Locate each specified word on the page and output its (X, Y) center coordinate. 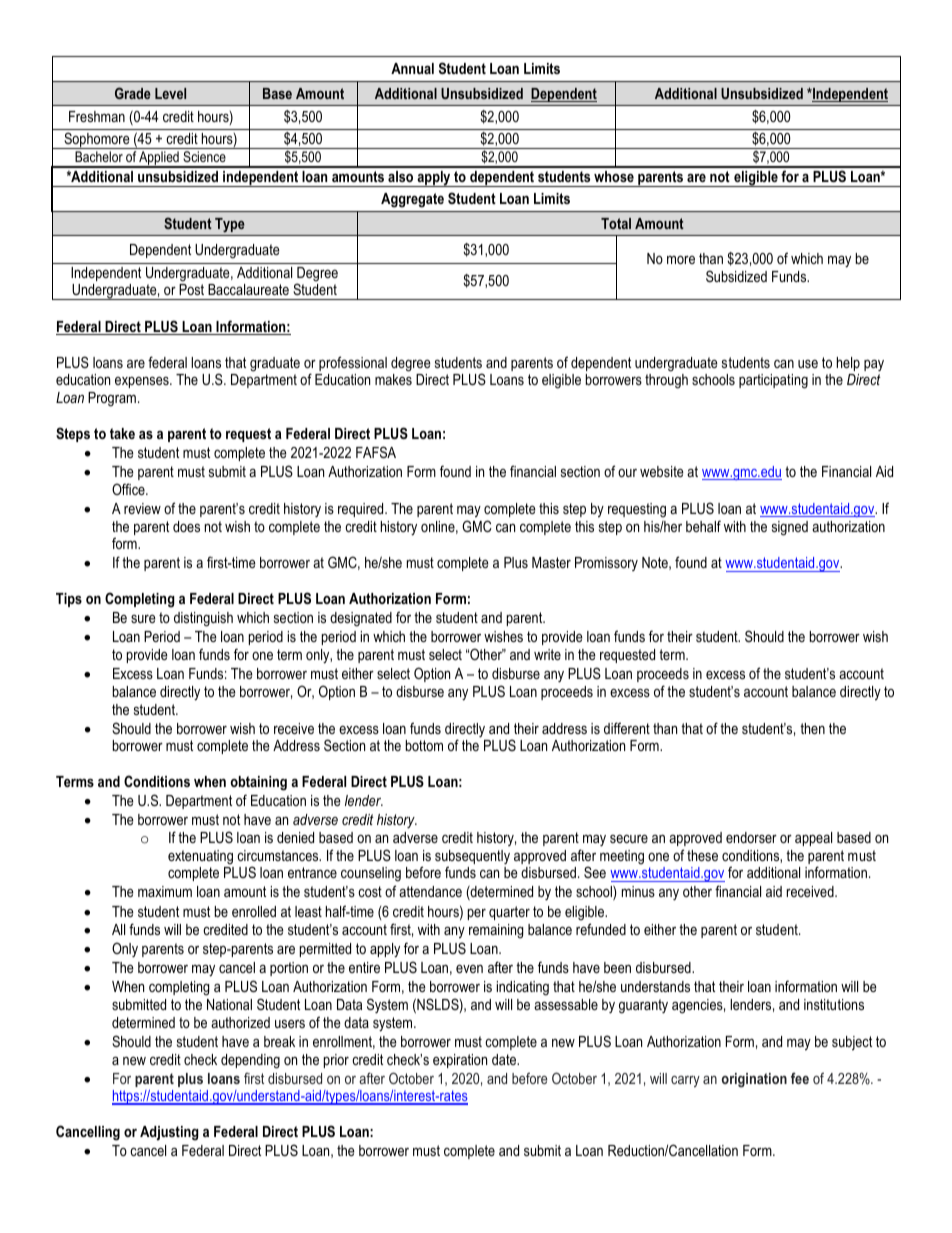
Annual (412, 68)
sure (143, 619)
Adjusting (169, 1133)
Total (616, 223)
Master (551, 562)
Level (170, 93)
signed (790, 528)
